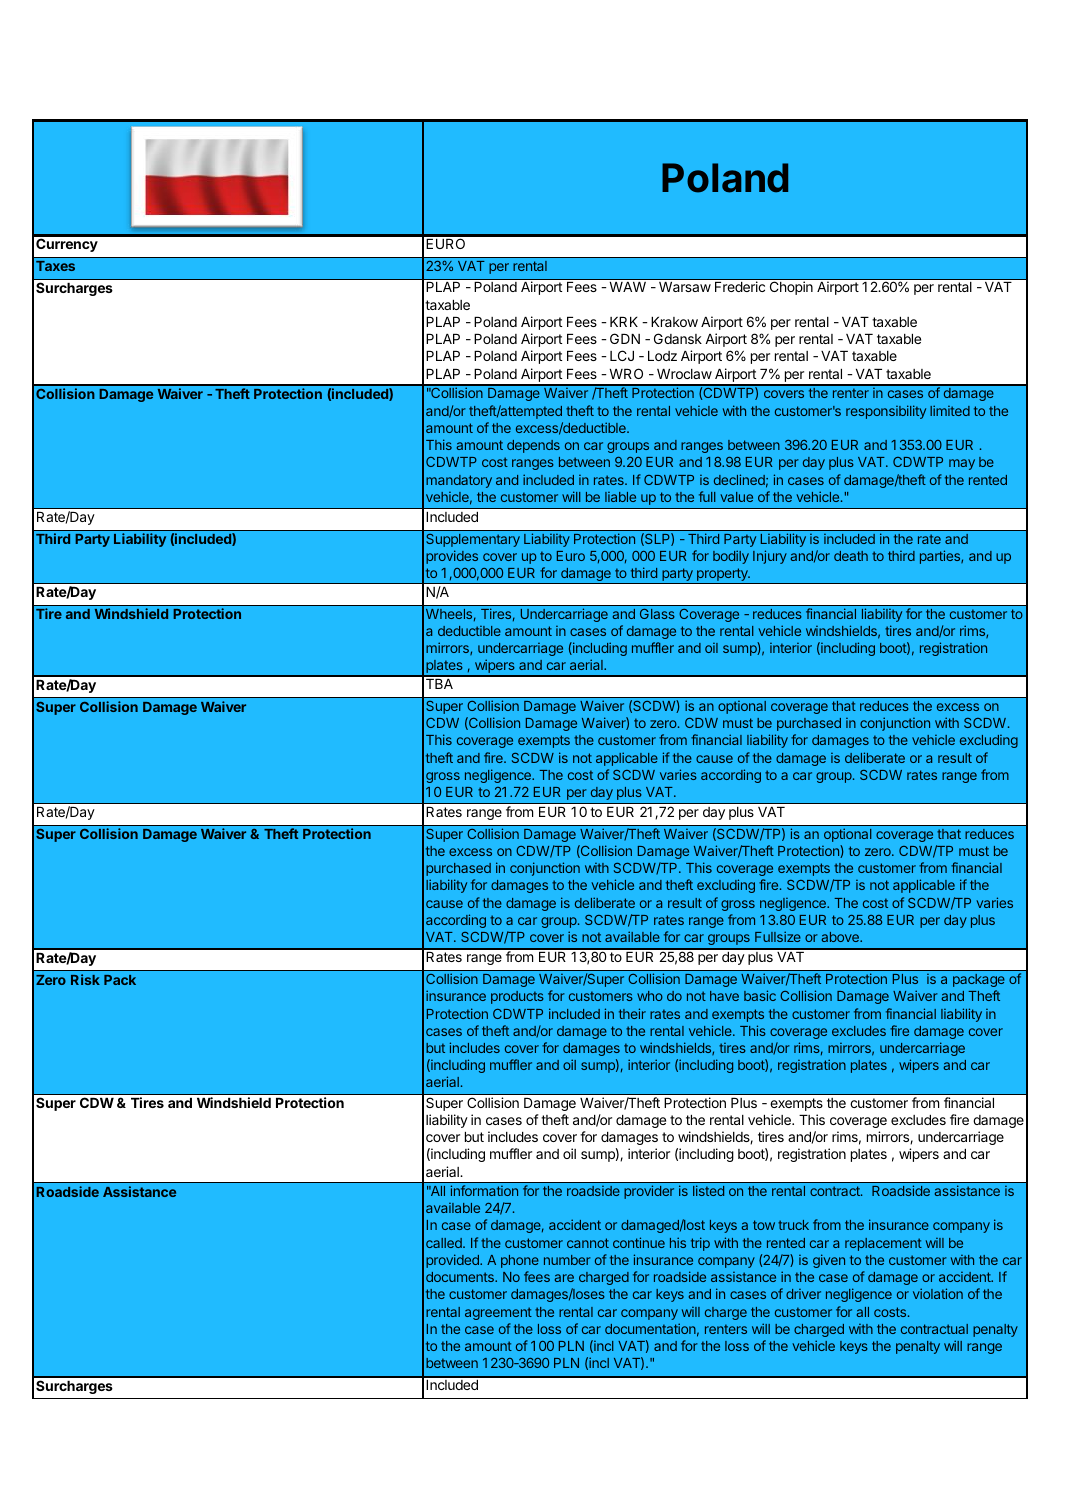  Describe the element at coordinates (85, 979) in the image. I see `Risk` at that location.
